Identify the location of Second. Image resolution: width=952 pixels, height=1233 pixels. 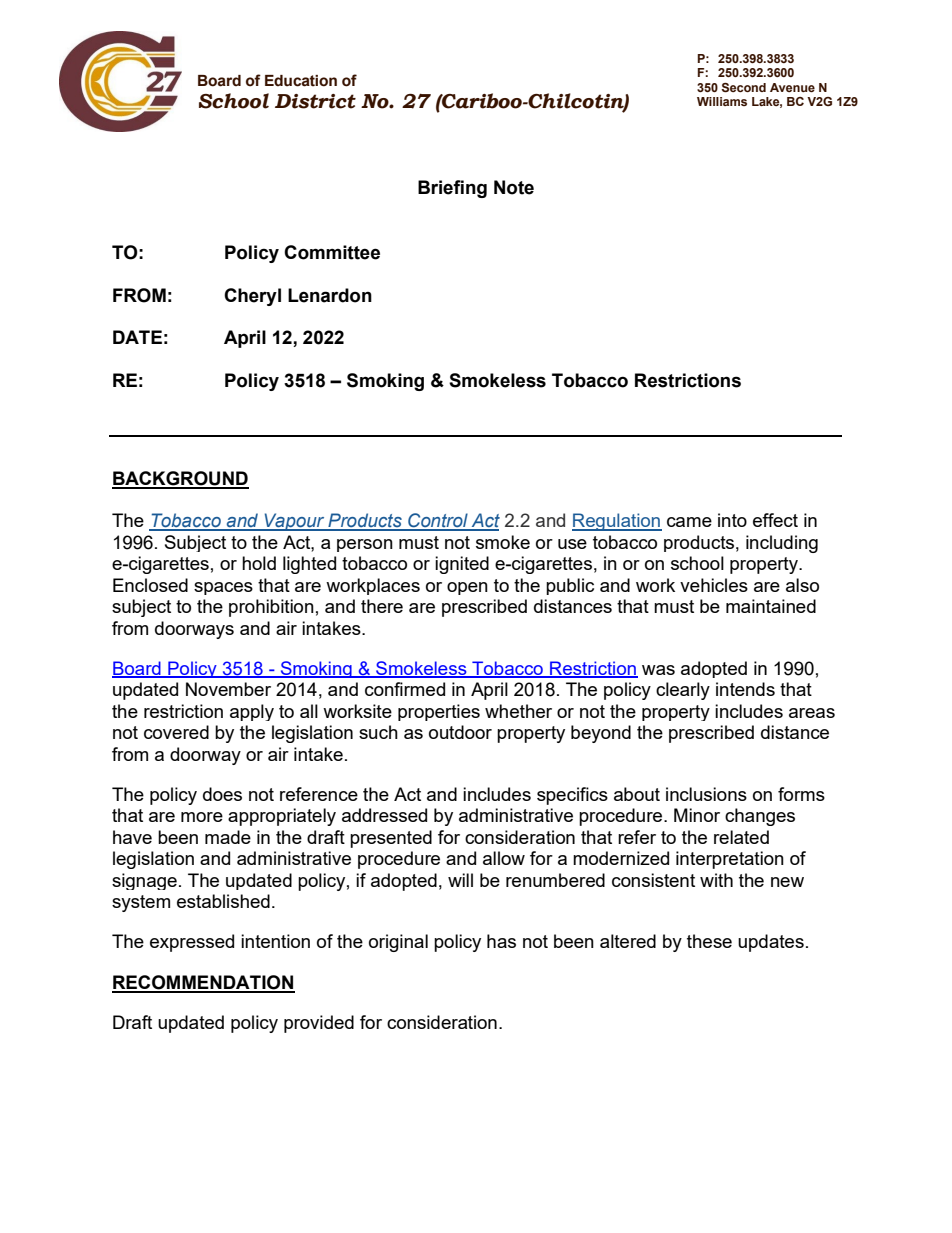
(743, 88).
